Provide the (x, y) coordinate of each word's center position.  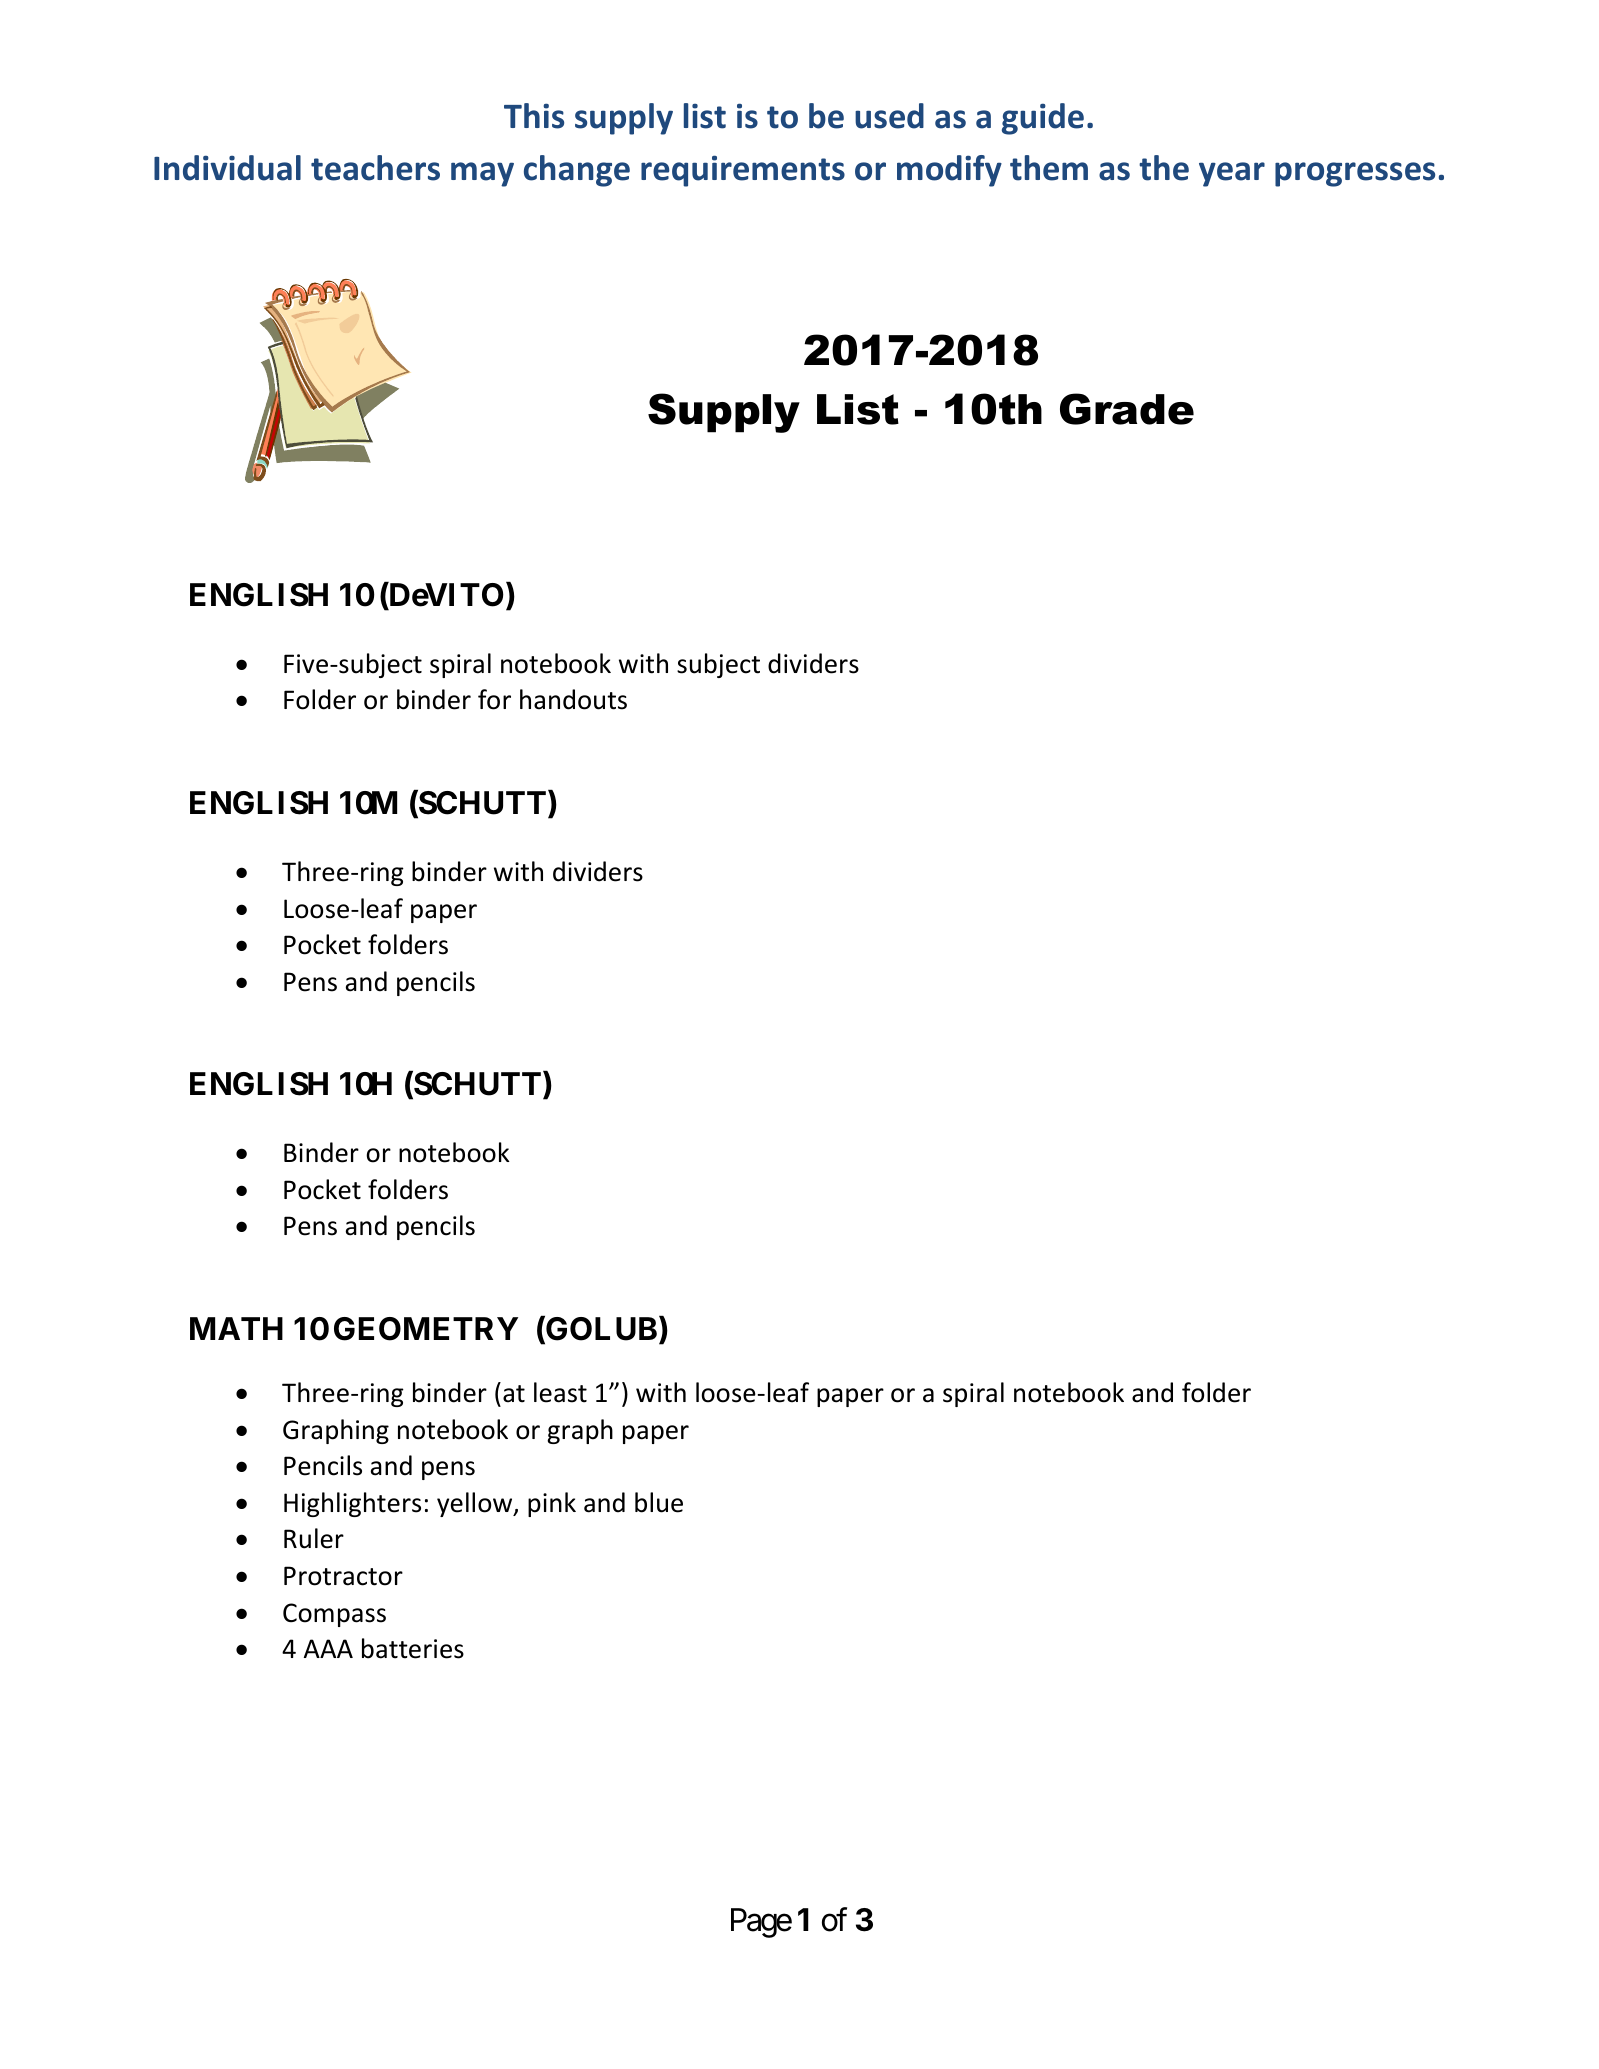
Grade (1127, 409)
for (494, 699)
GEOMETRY (426, 1329)
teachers (375, 168)
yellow (476, 1504)
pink (552, 1504)
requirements (743, 171)
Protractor (343, 1576)
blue (659, 1502)
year (1232, 174)
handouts (573, 699)
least (560, 1392)
